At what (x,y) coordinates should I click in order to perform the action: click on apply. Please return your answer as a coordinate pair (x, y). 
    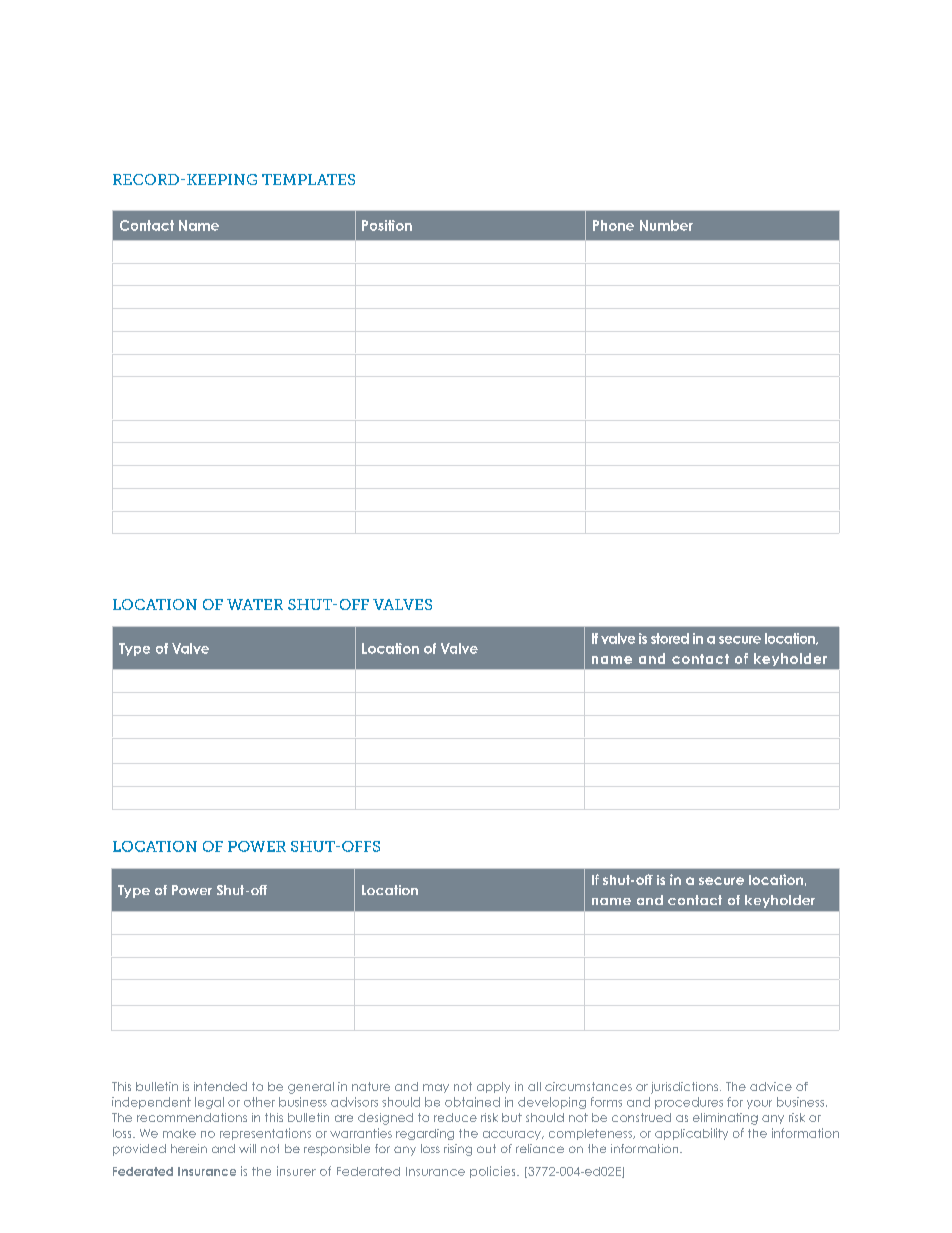
    Looking at the image, I should click on (493, 1087).
